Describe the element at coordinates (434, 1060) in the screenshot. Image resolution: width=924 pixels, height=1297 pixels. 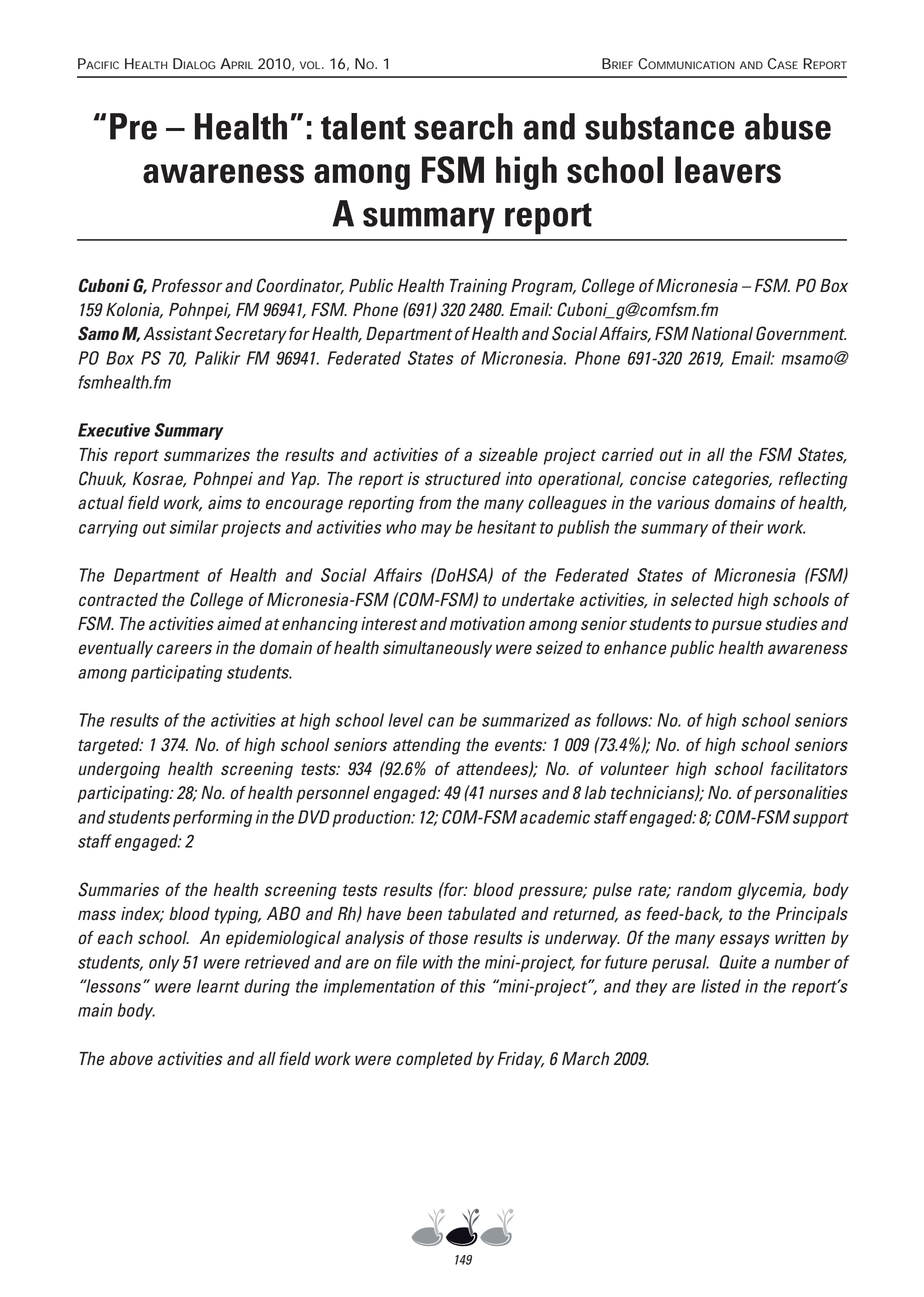
I see `completed` at that location.
